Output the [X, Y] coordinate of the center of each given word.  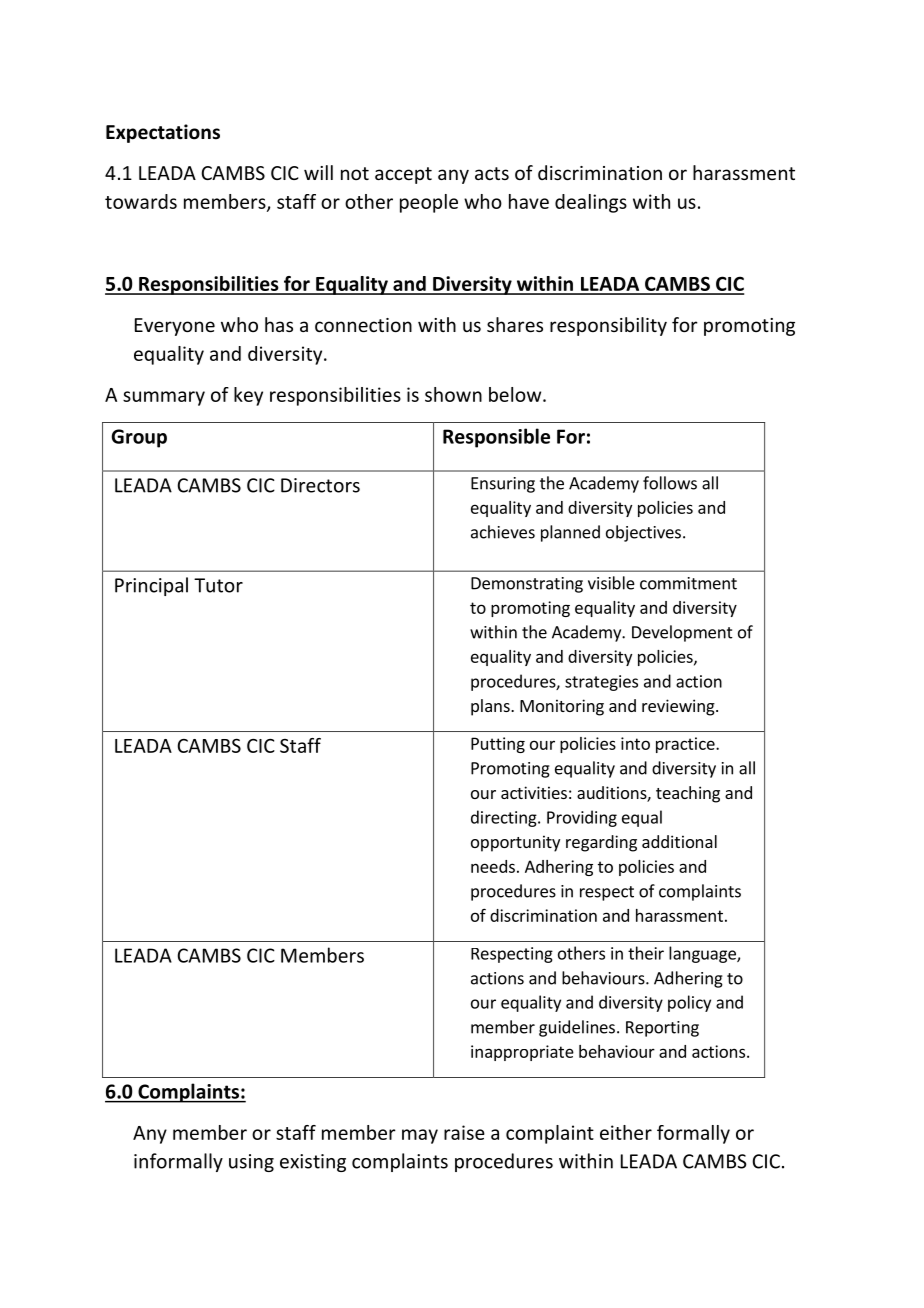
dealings [591, 203]
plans [491, 707]
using [251, 1163]
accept [403, 175]
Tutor [218, 585]
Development [682, 633]
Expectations [163, 133]
